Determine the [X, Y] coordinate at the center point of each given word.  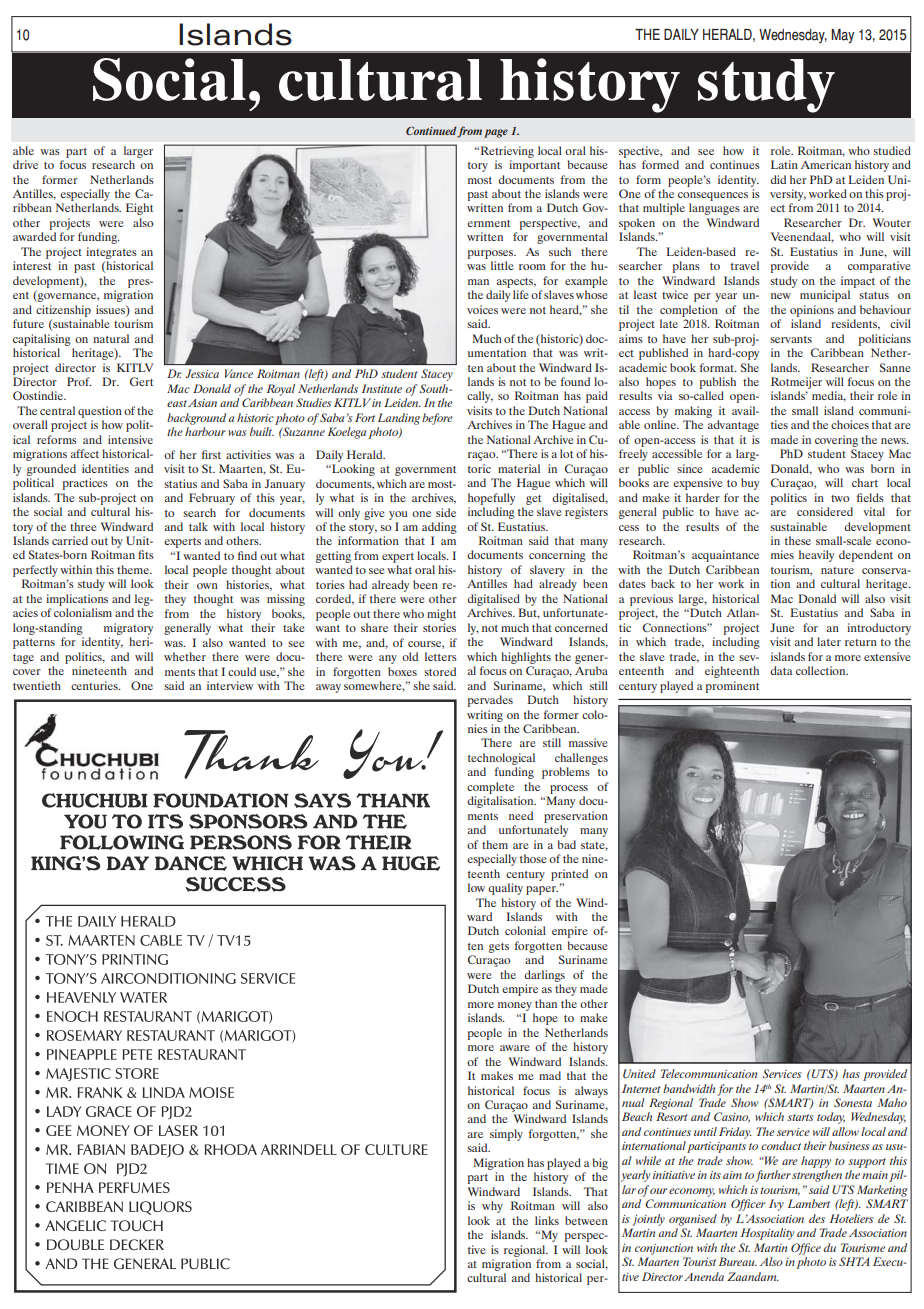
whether [185, 656]
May [842, 36]
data [781, 670]
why [492, 1207]
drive [25, 164]
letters [441, 656]
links [547, 1220]
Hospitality [767, 1234]
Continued [432, 131]
